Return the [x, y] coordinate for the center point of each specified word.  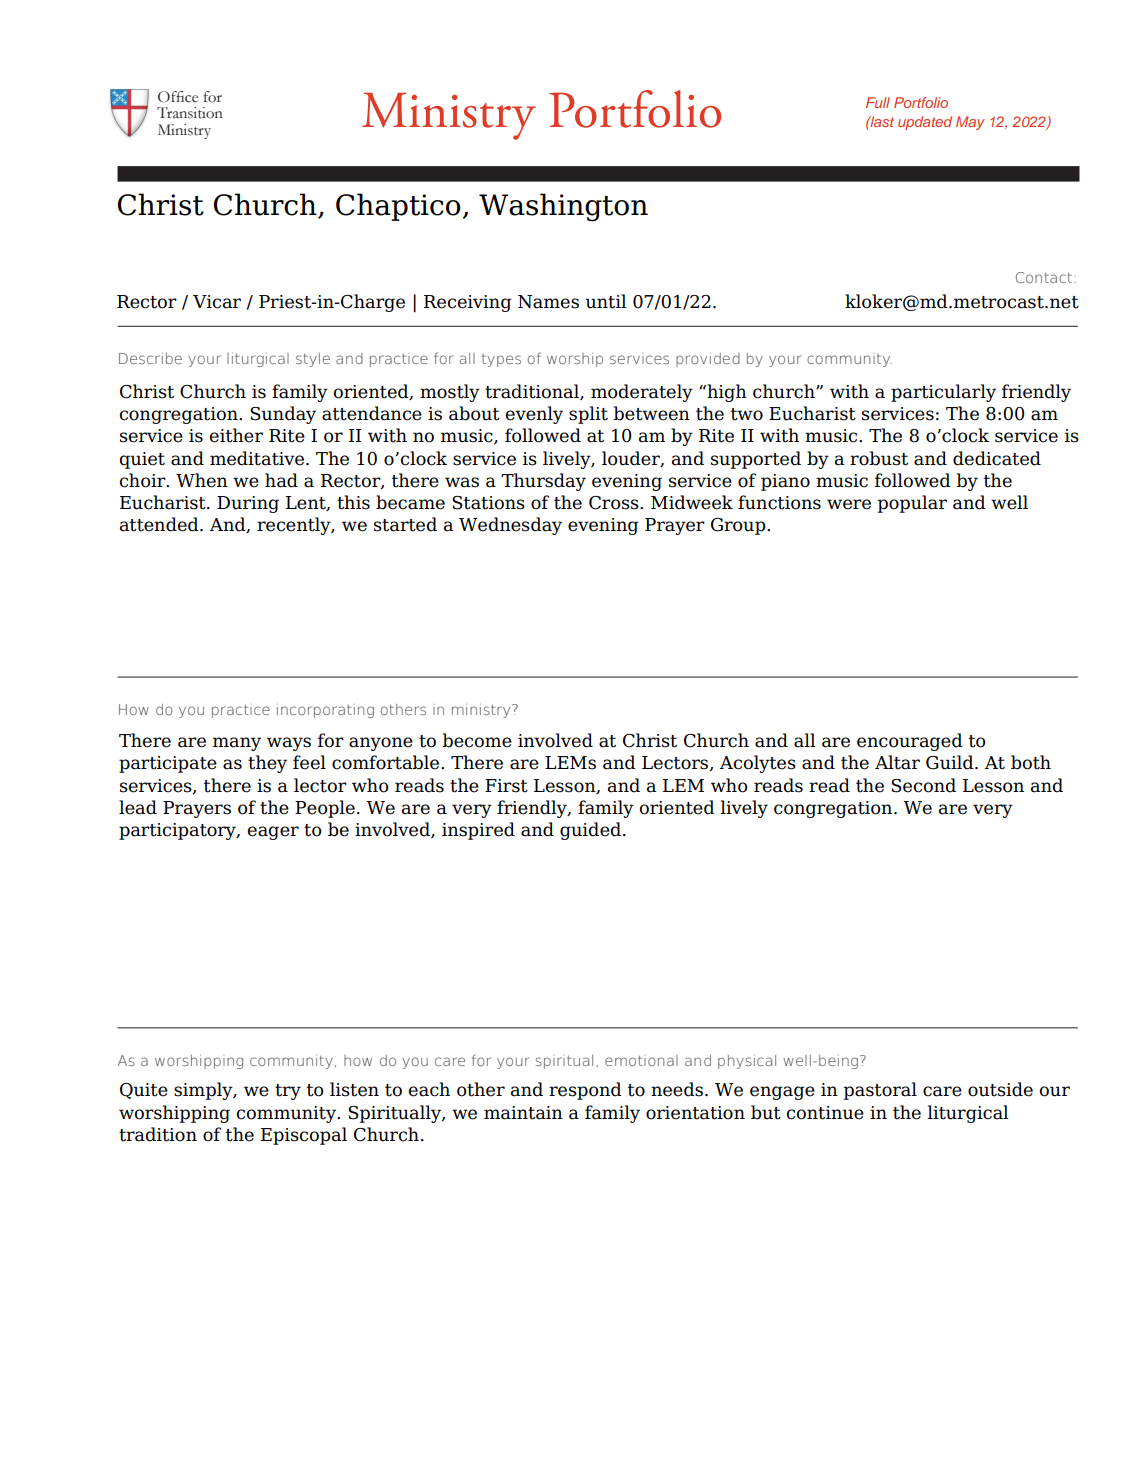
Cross [615, 503]
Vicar [217, 302]
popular [912, 504]
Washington [563, 207]
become [477, 740]
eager [273, 833]
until [606, 301]
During [248, 504]
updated [925, 123]
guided [590, 831]
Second [923, 785]
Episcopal [304, 1136]
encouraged [910, 742]
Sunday [283, 415]
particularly [943, 393]
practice [241, 711]
